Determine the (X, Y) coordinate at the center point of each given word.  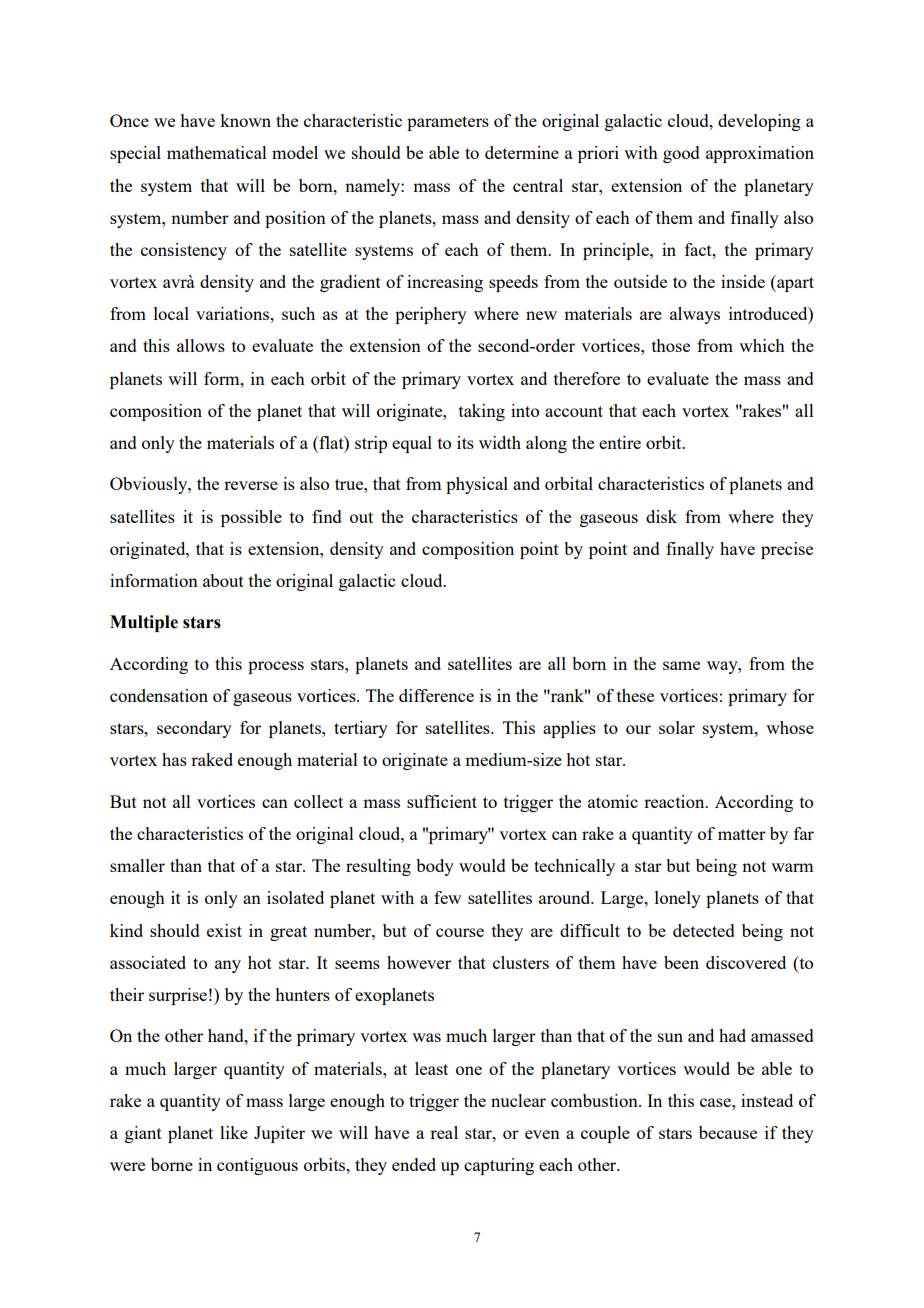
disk (661, 516)
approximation (760, 154)
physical (477, 485)
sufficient (442, 801)
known (245, 120)
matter (742, 834)
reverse (251, 485)
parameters (448, 123)
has (174, 759)
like (234, 1132)
